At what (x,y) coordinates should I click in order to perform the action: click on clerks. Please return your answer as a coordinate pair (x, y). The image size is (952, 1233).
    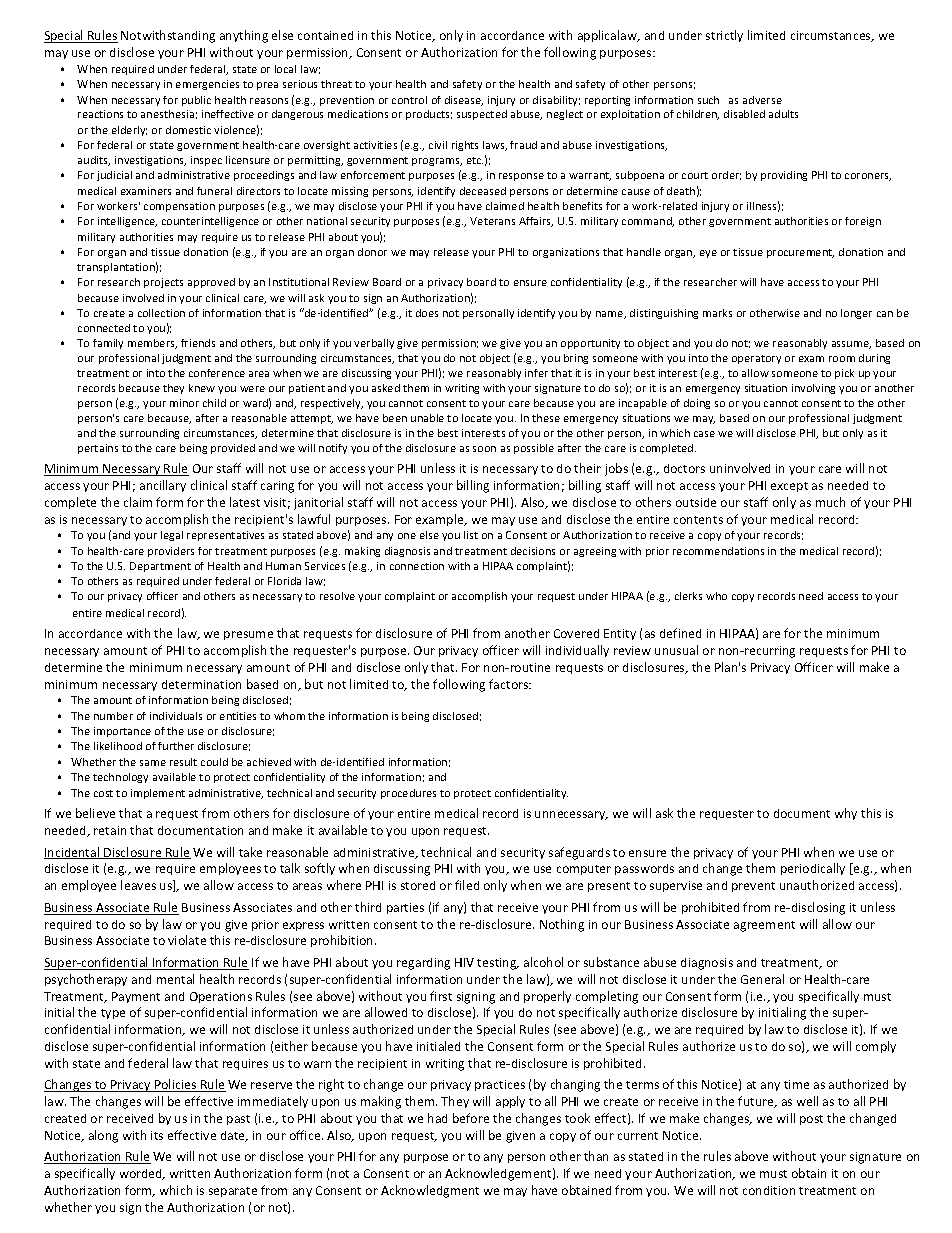
    Looking at the image, I should click on (688, 596).
